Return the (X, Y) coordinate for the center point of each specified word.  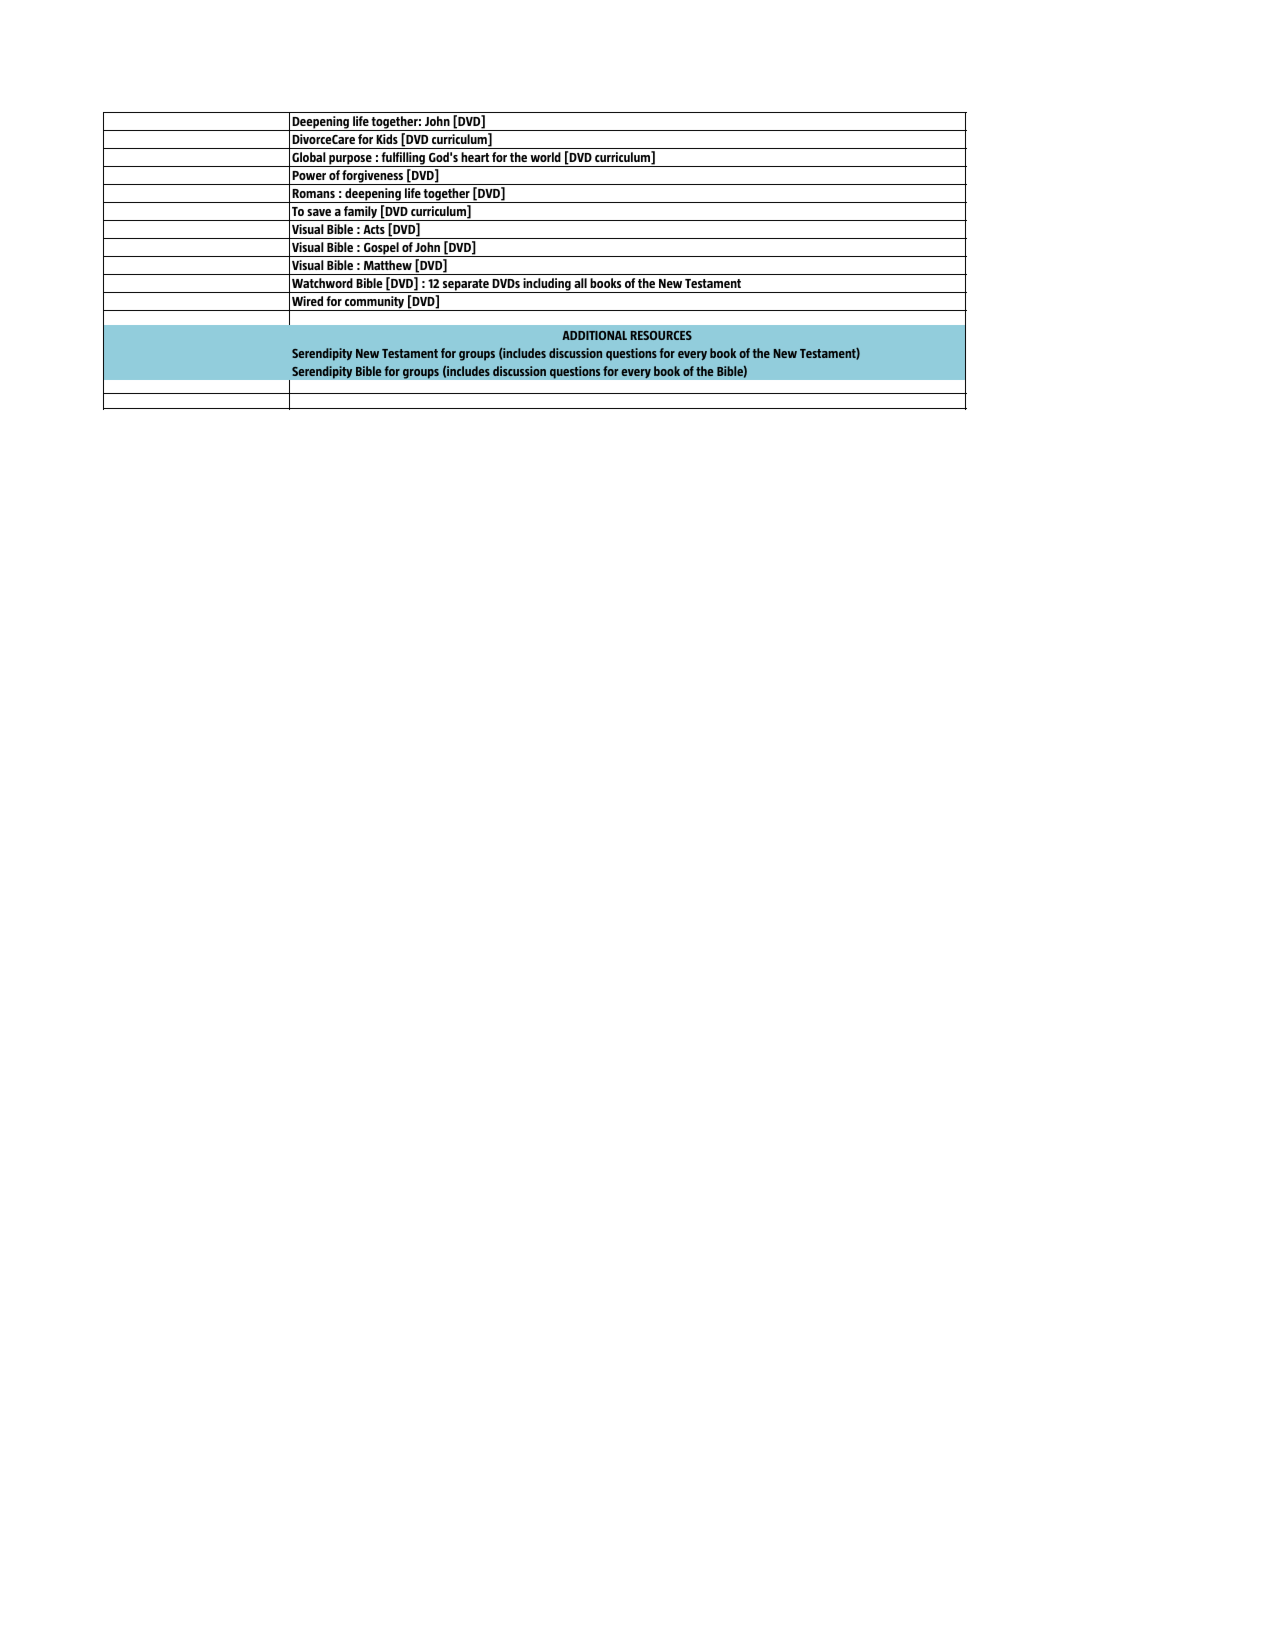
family (361, 213)
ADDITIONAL (594, 335)
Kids (387, 139)
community (375, 303)
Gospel (381, 249)
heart (475, 157)
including (547, 285)
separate (466, 286)
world (545, 157)
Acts (374, 229)
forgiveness (373, 177)
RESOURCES (661, 335)
